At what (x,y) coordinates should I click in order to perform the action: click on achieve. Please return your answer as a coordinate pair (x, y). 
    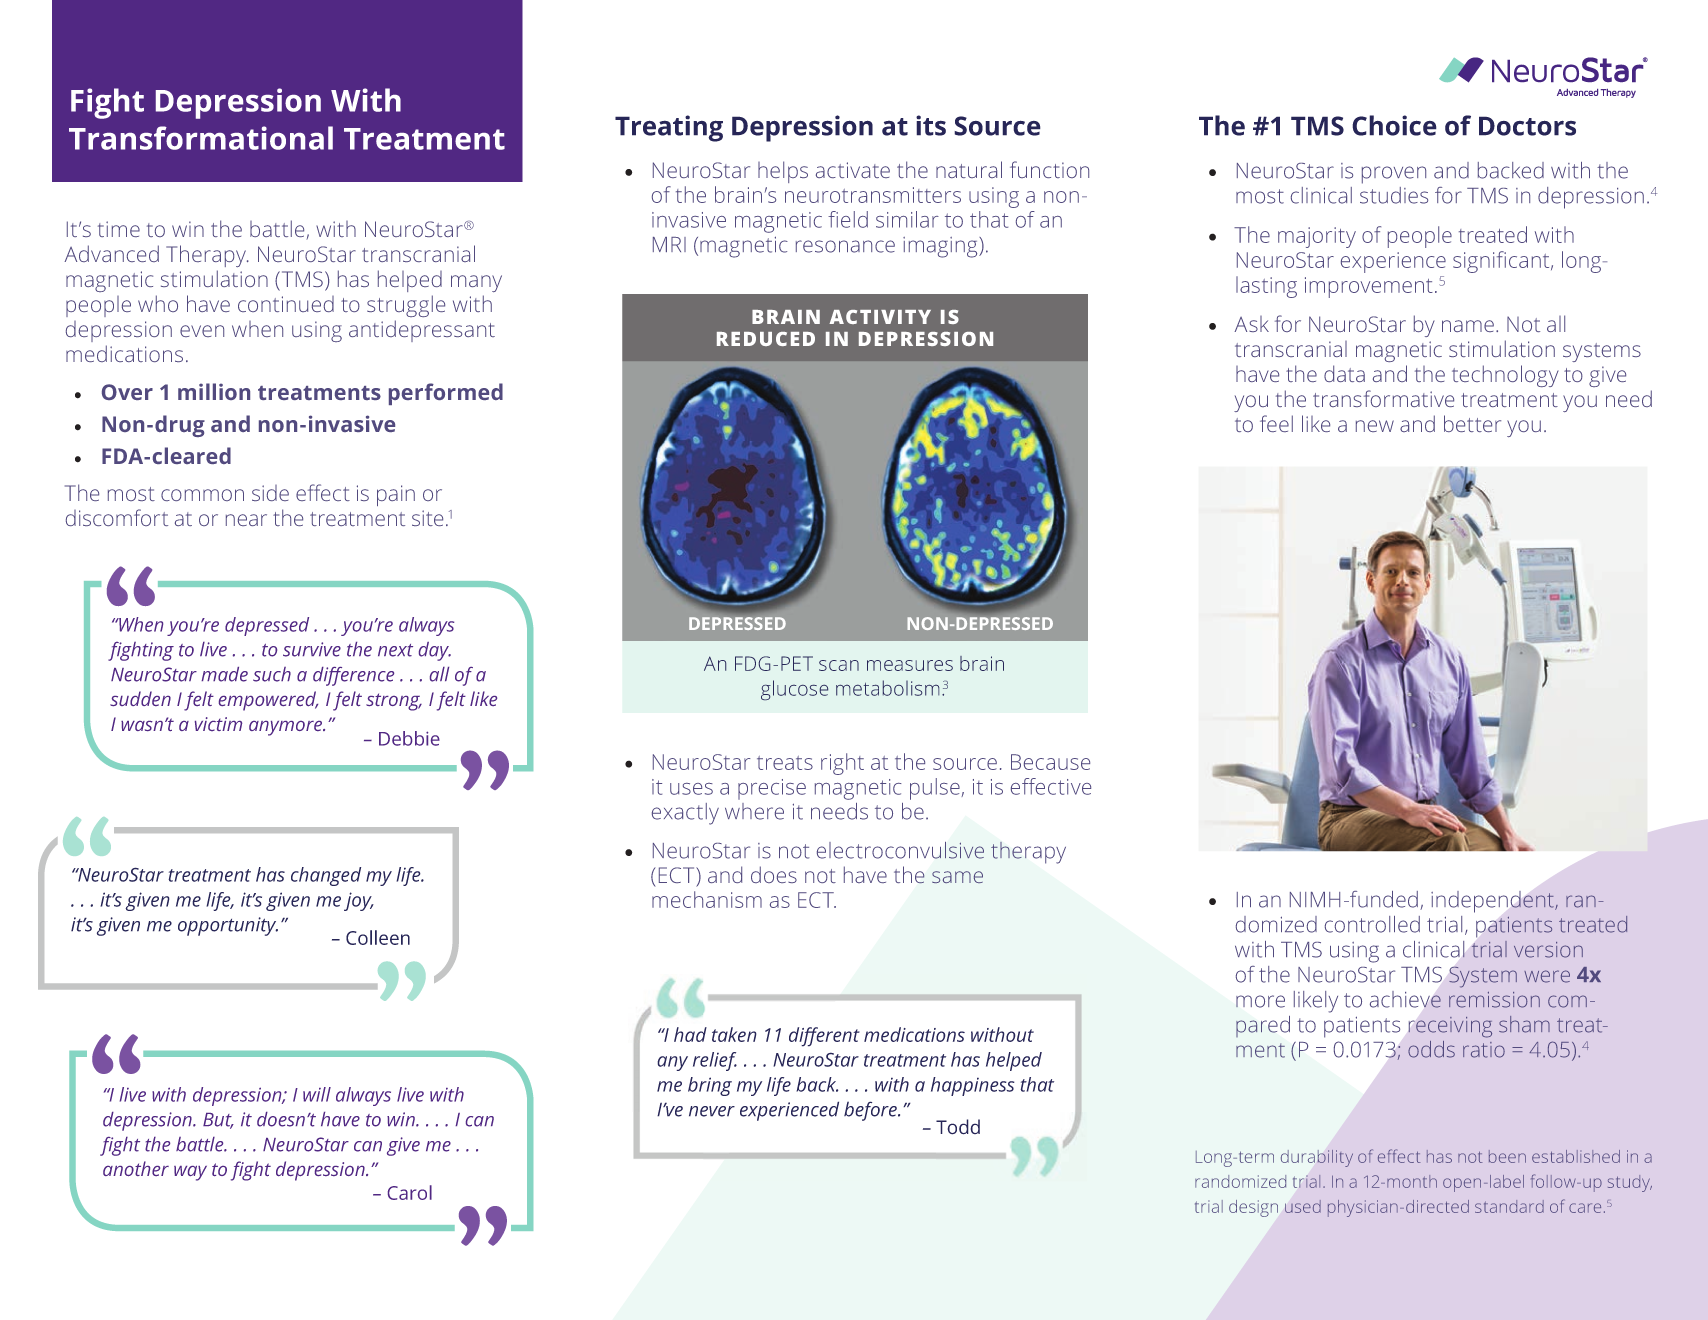
    Looking at the image, I should click on (1405, 999).
